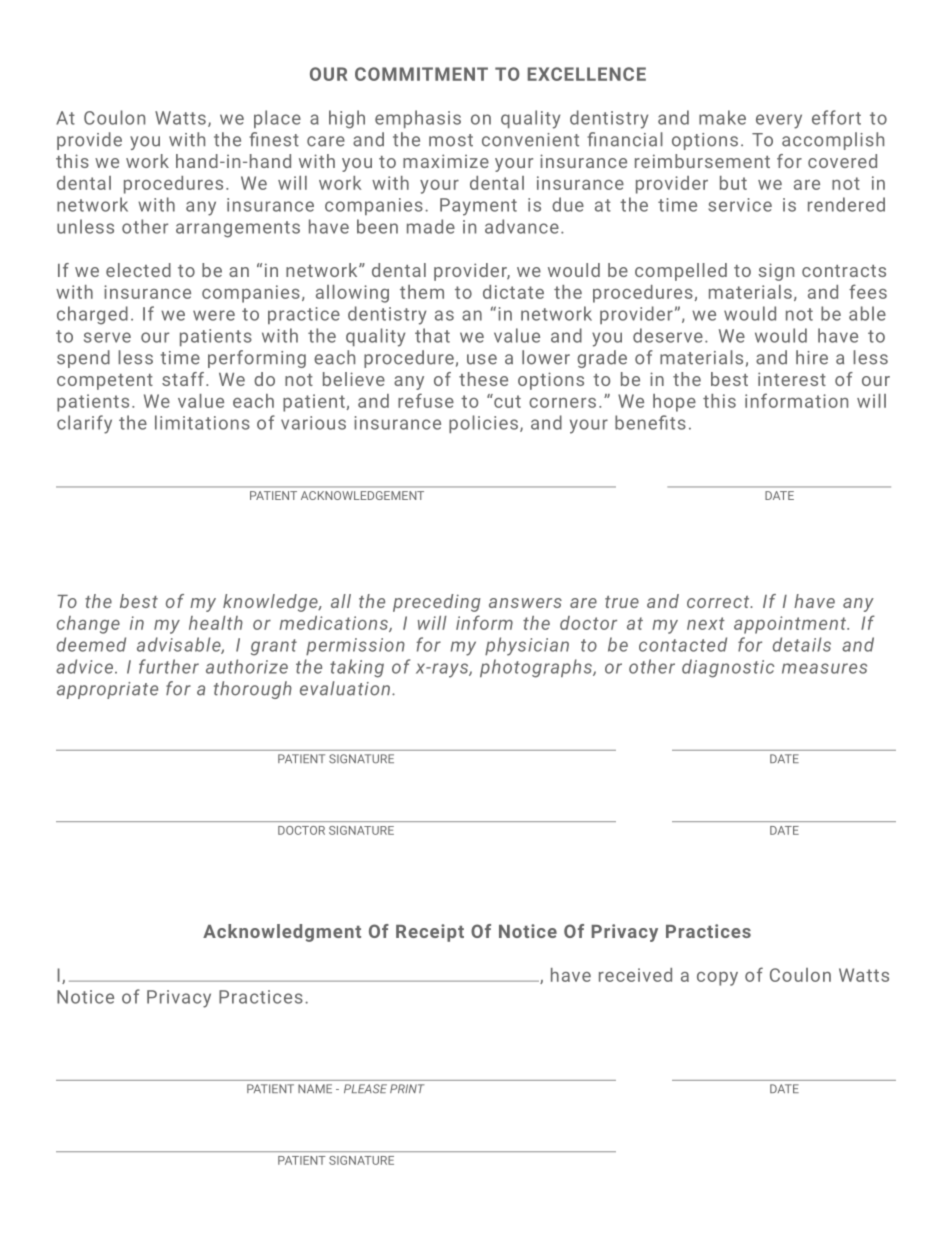 This image has width=952, height=1233. I want to click on PRINT, so click(407, 1088).
